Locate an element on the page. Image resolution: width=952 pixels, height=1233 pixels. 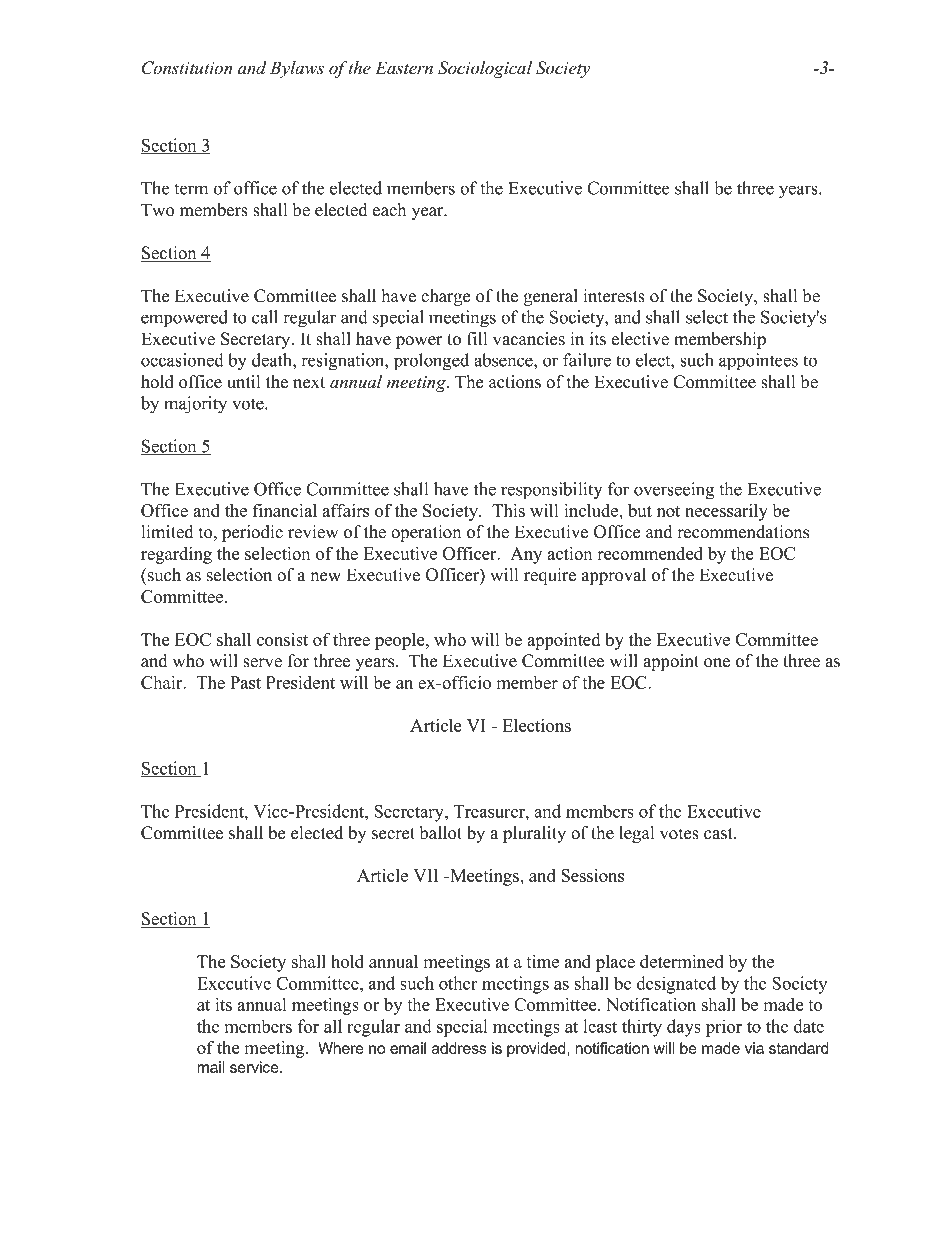
people is located at coordinates (401, 641).
